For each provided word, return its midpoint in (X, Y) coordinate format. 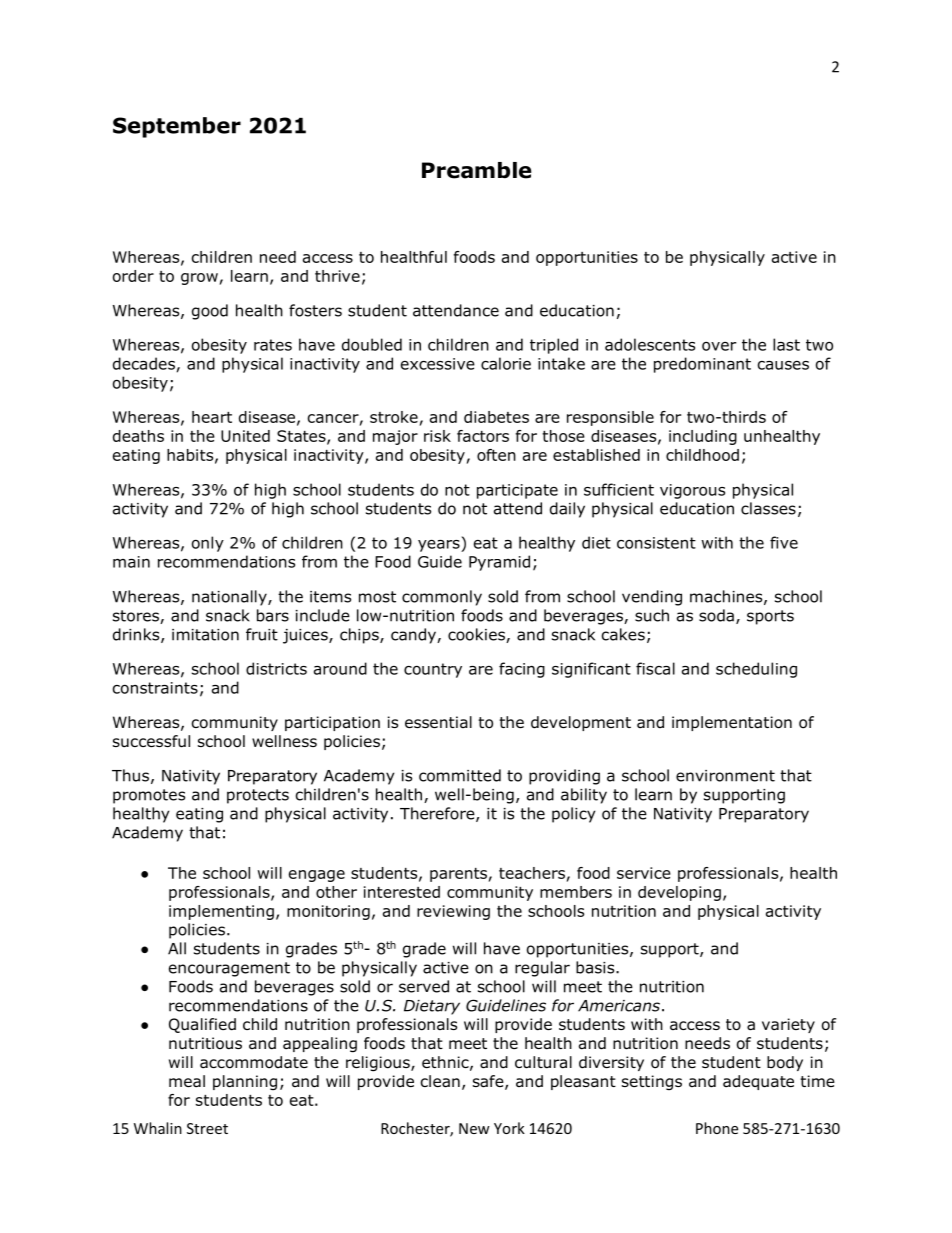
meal (187, 1081)
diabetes (496, 417)
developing (679, 893)
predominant (702, 365)
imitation (205, 635)
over (719, 346)
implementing (221, 912)
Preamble (476, 170)
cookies (477, 635)
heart (212, 417)
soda (716, 615)
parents (458, 875)
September (177, 127)
